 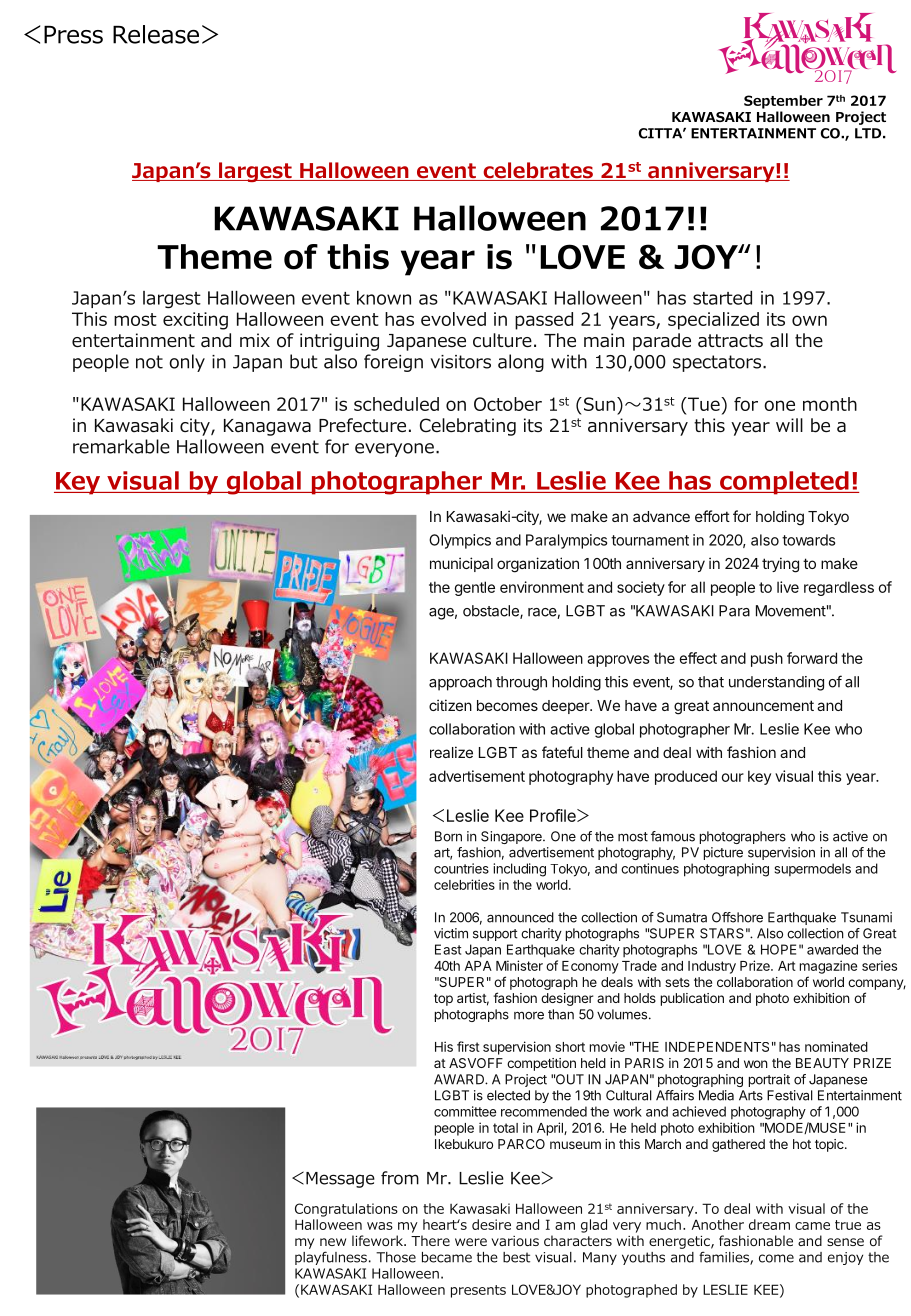 I want to click on remarkable, so click(x=121, y=446).
